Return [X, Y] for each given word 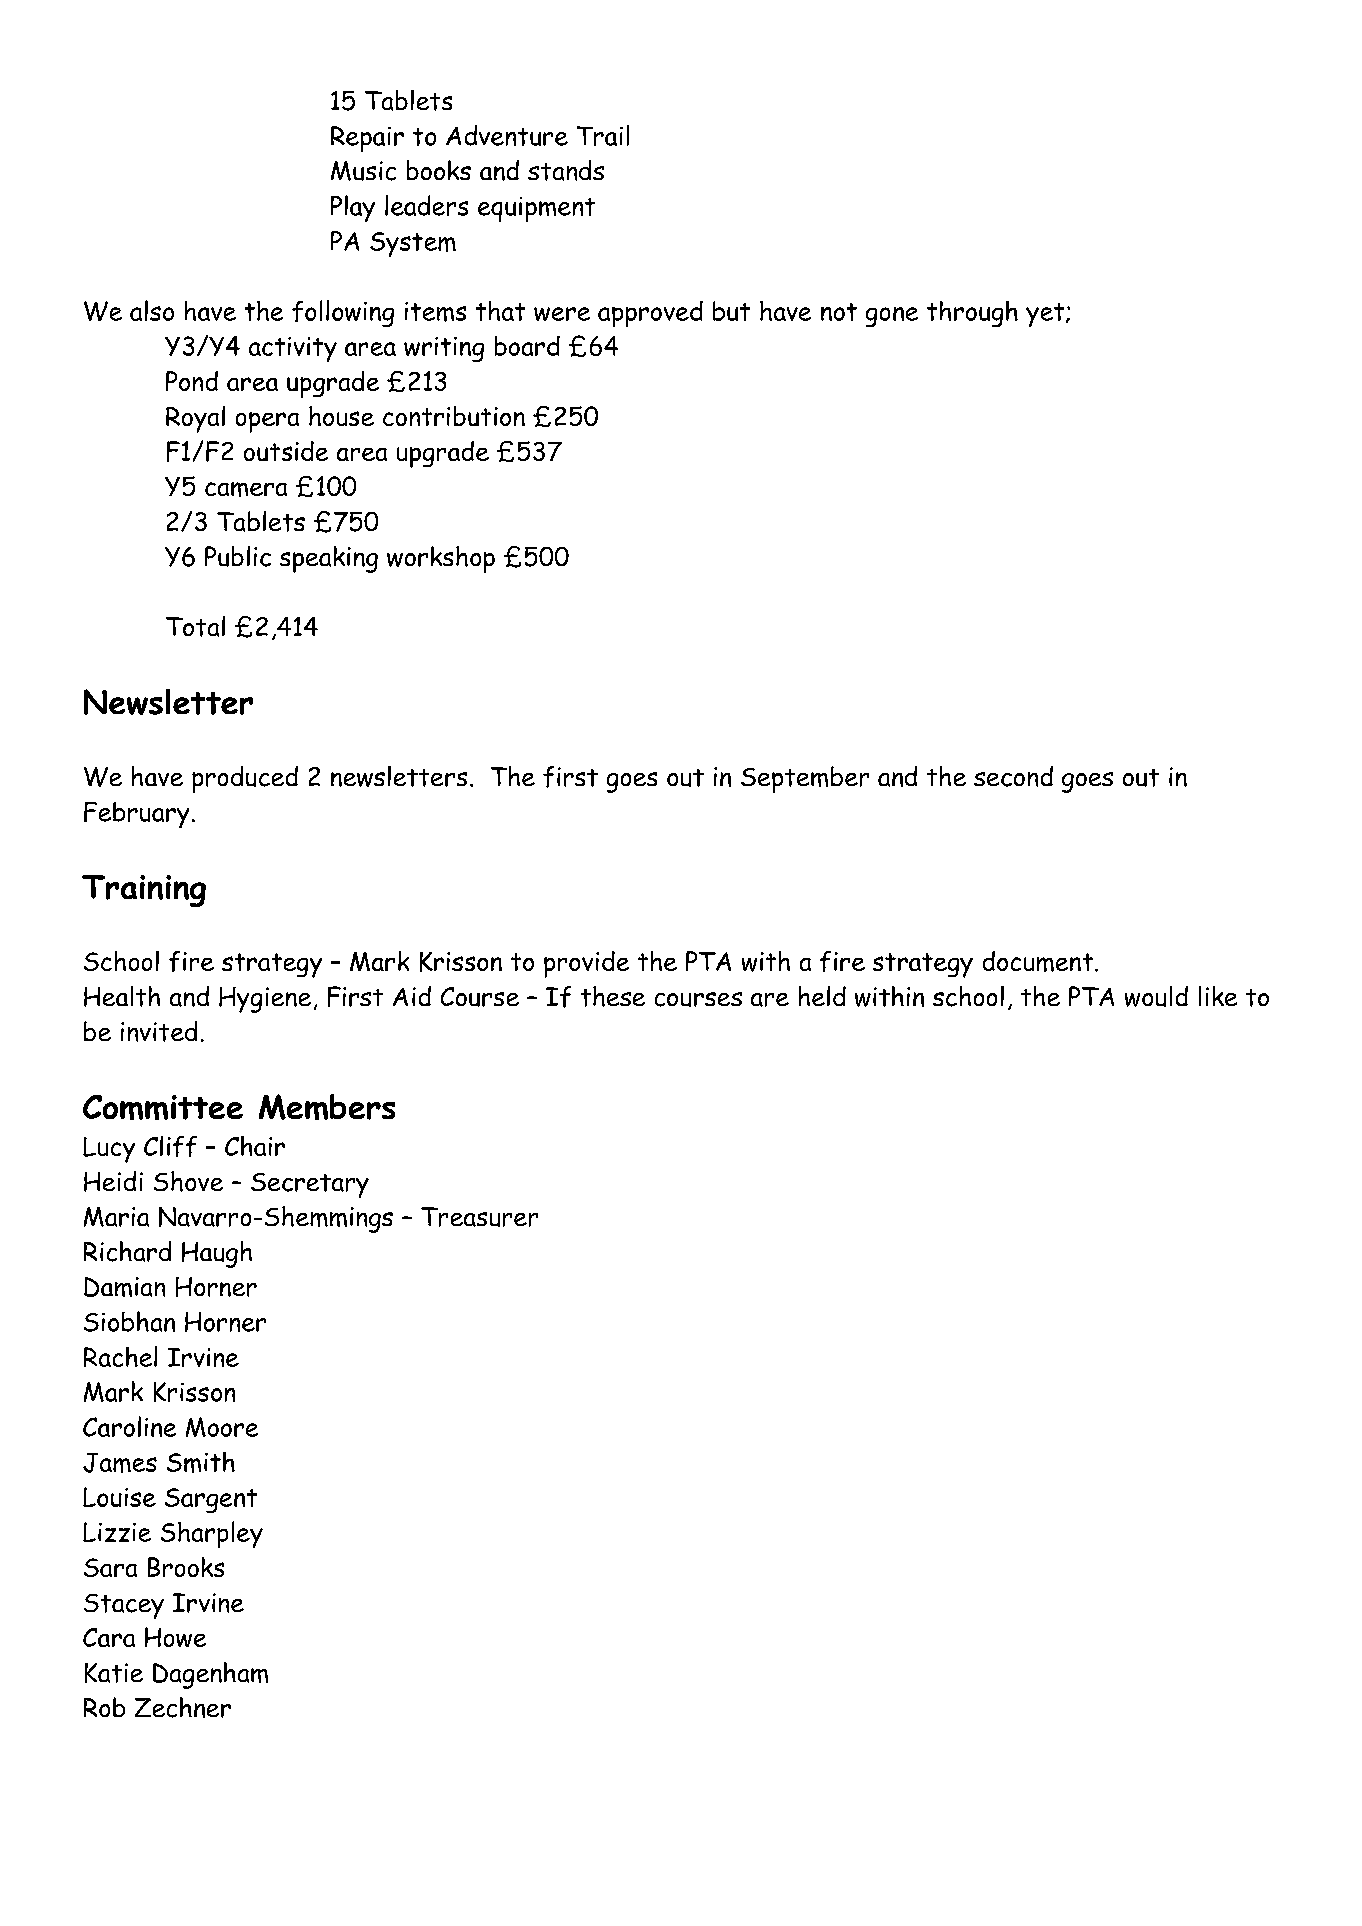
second [1013, 776]
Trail [603, 135]
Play [353, 208]
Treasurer [479, 1217]
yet [1046, 315]
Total [195, 626]
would [1156, 996]
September [805, 779]
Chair [255, 1146]
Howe [175, 1637]
